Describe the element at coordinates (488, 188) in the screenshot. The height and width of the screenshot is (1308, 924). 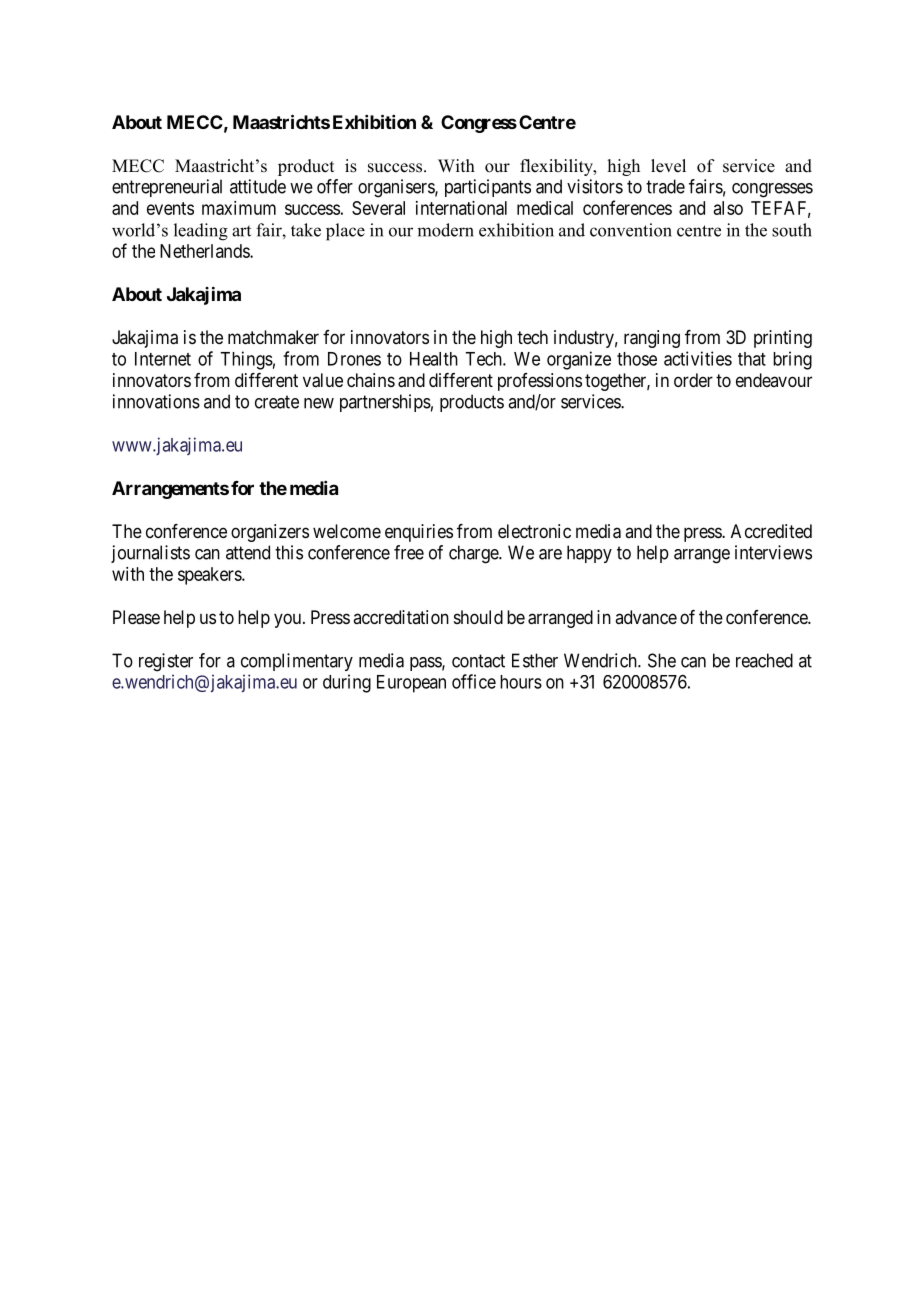
I see `participants` at that location.
